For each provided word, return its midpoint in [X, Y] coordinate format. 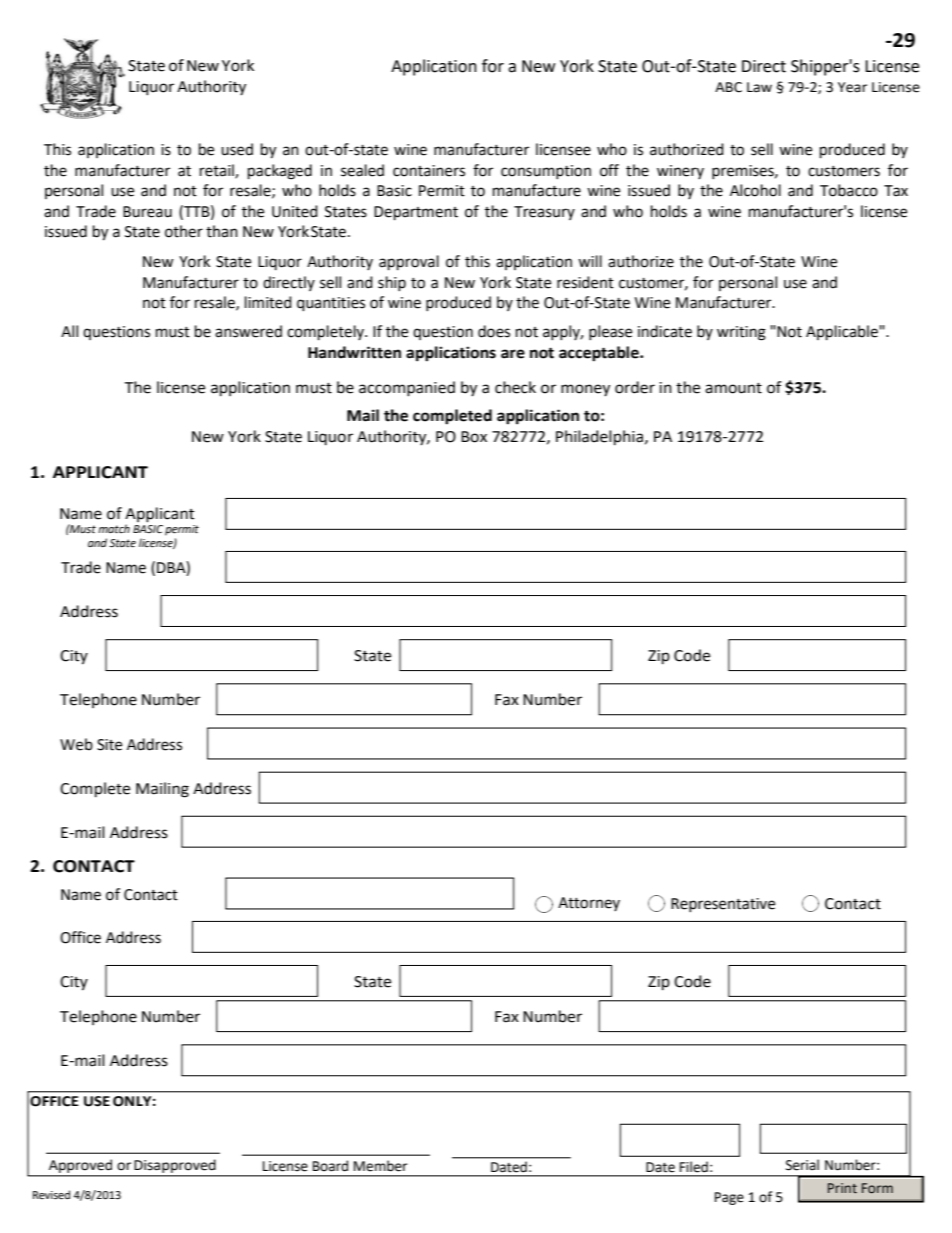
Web [76, 744]
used [237, 149]
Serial [802, 1165]
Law [759, 87]
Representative [723, 905]
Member [380, 1166]
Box [474, 437]
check [515, 387]
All [69, 331]
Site [109, 745]
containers [429, 171]
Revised [51, 1195]
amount [733, 388]
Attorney [589, 904]
